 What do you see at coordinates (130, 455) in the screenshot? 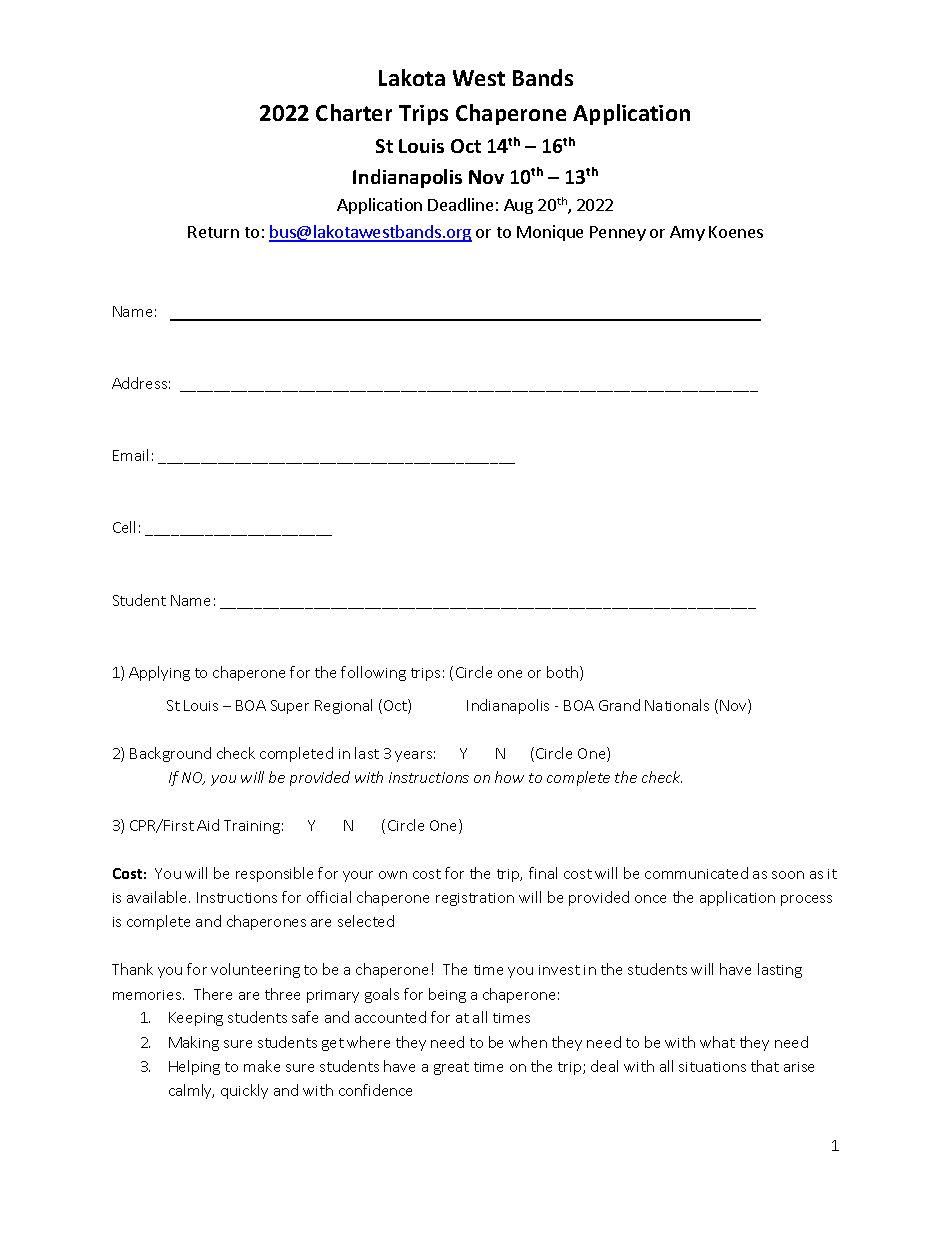
I see `Email` at bounding box center [130, 455].
